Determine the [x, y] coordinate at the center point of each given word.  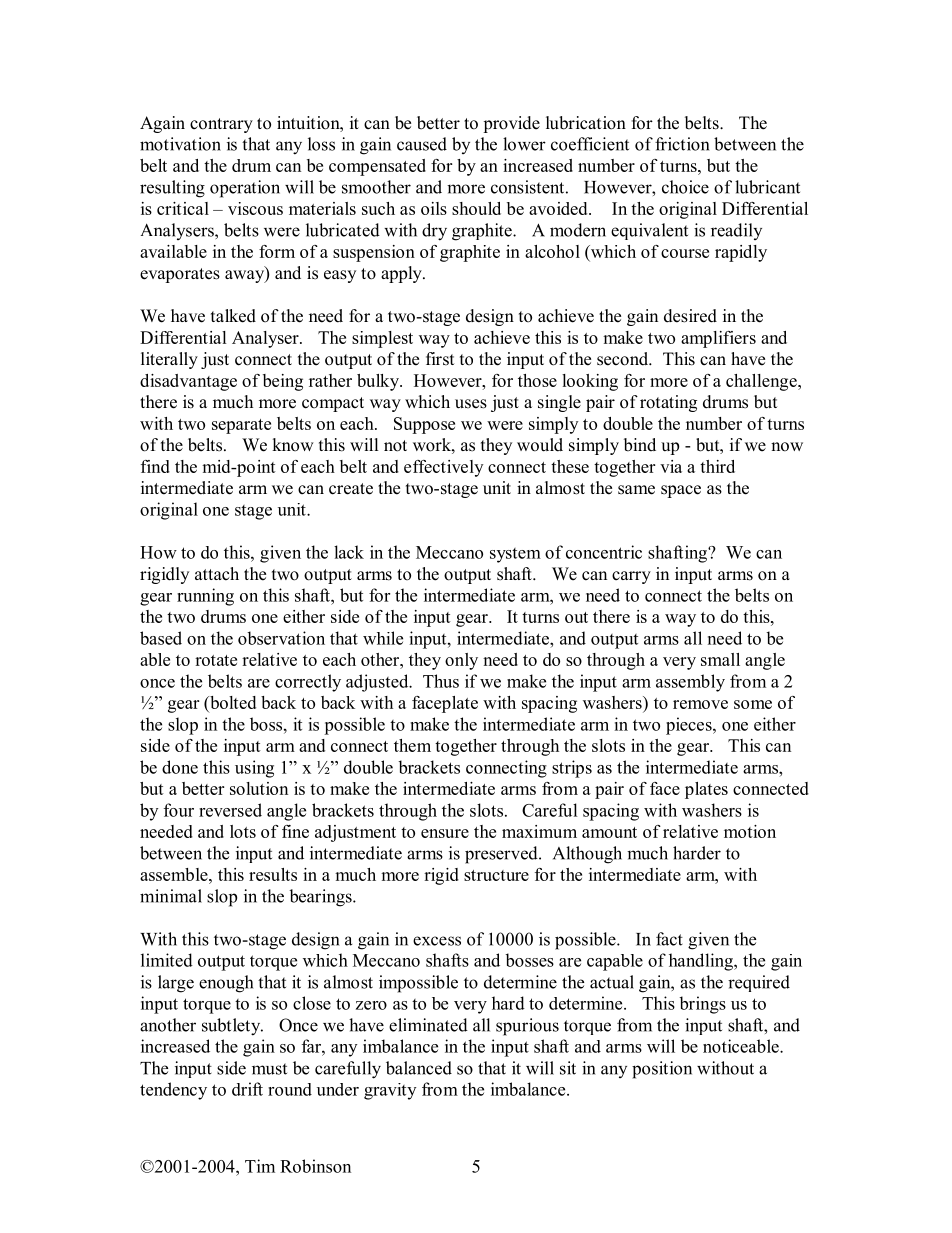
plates [706, 790]
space [681, 491]
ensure [445, 833]
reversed [230, 810]
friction [682, 144]
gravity [390, 1091]
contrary [221, 125]
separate [241, 426]
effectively [443, 468]
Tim [260, 1166]
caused [422, 144]
